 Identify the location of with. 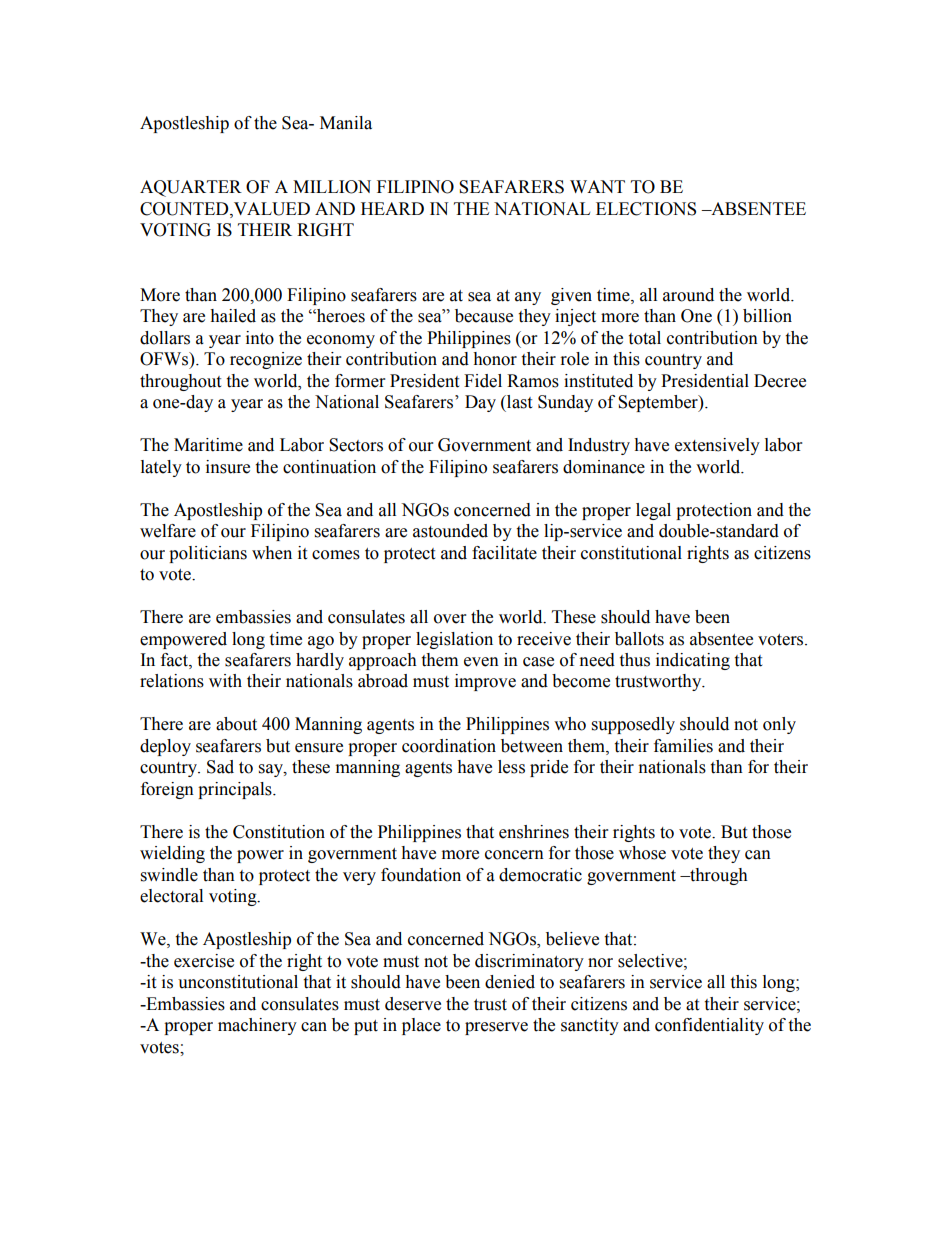
(225, 681).
